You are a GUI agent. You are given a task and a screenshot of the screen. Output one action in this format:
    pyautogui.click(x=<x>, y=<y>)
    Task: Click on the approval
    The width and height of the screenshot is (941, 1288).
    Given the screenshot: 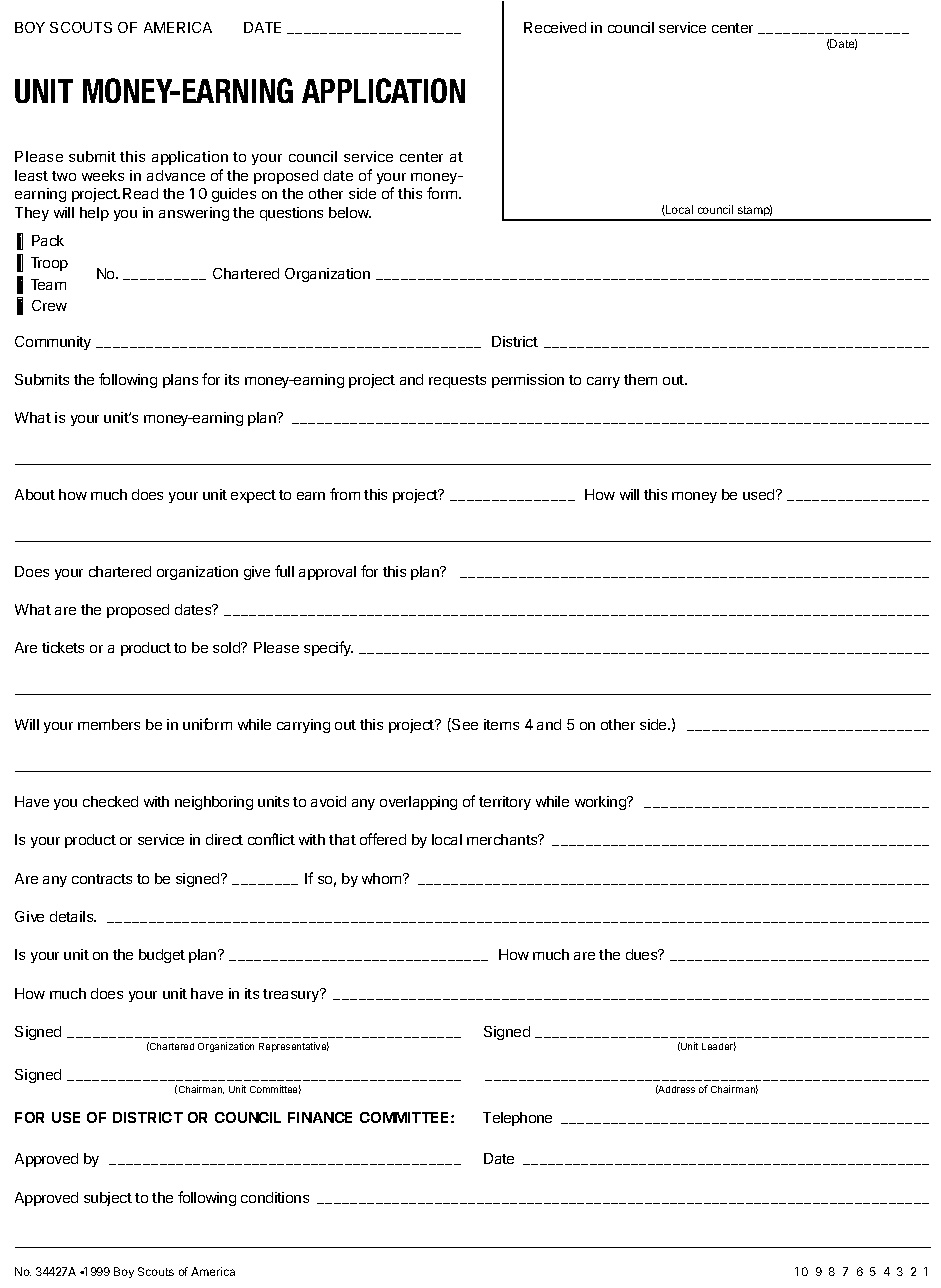 What is the action you would take?
    pyautogui.click(x=327, y=573)
